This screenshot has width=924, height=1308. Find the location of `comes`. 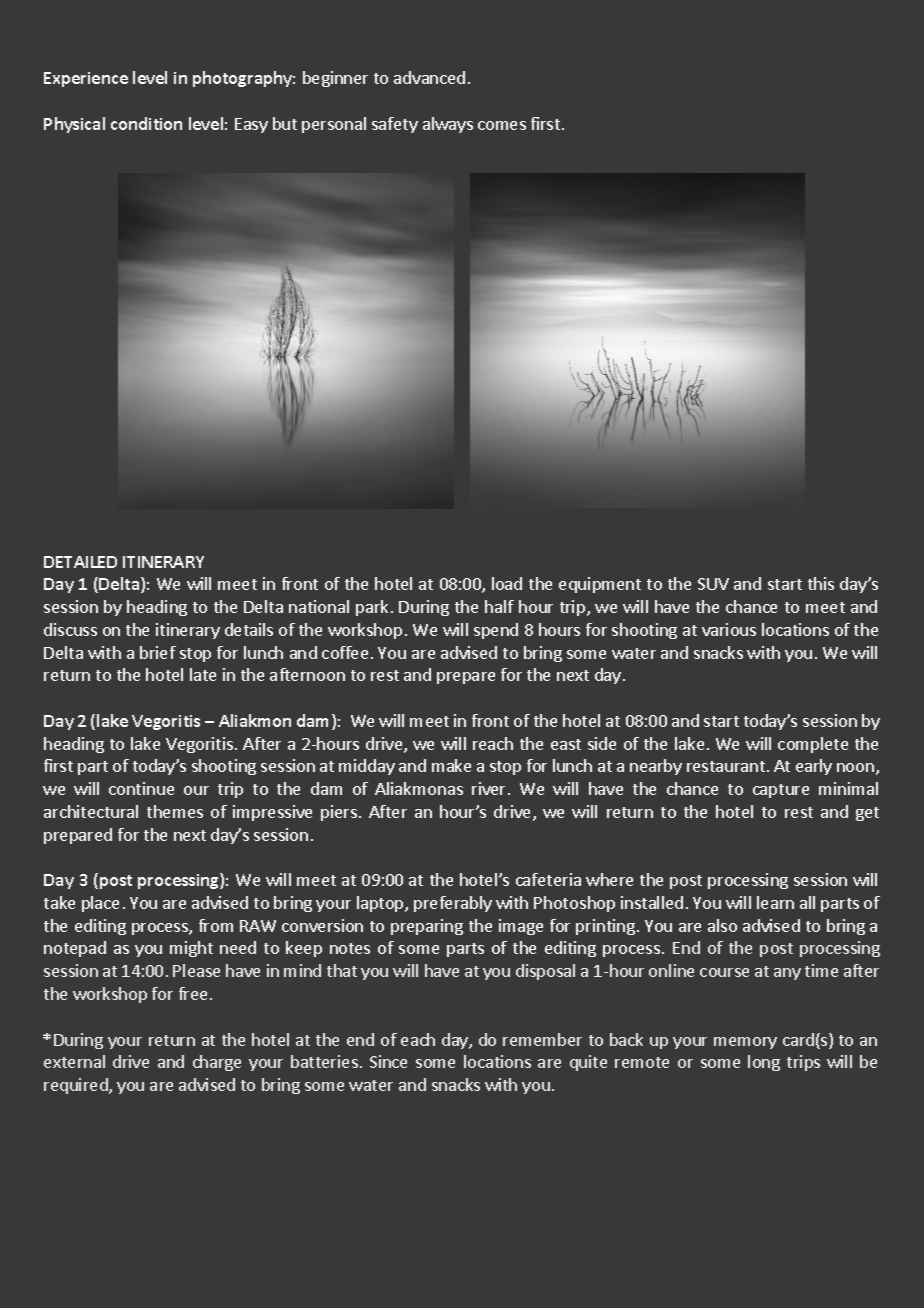

comes is located at coordinates (502, 125).
